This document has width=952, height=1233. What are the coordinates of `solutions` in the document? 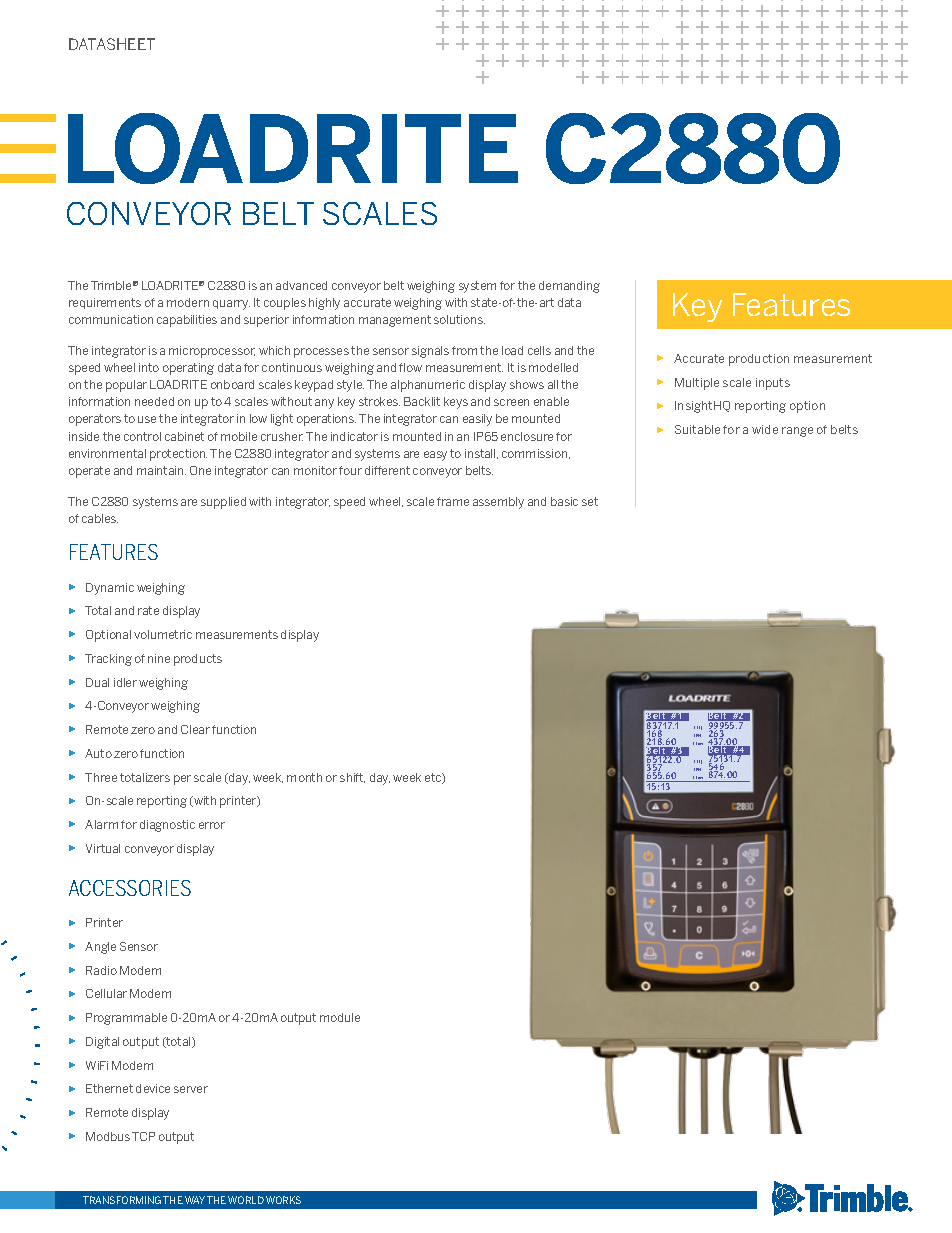 It's located at (459, 319).
